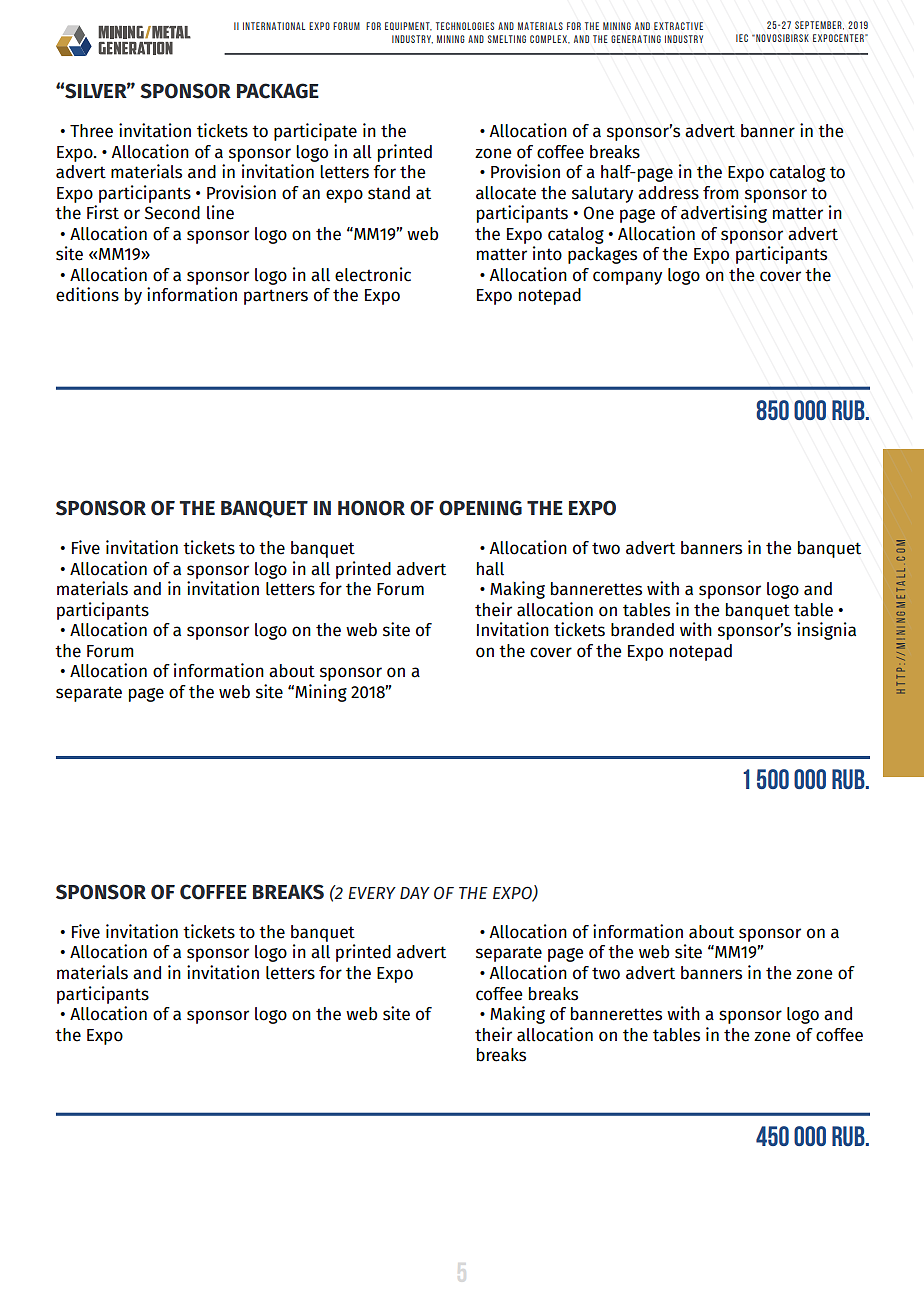  I want to click on DAY, so click(415, 893).
